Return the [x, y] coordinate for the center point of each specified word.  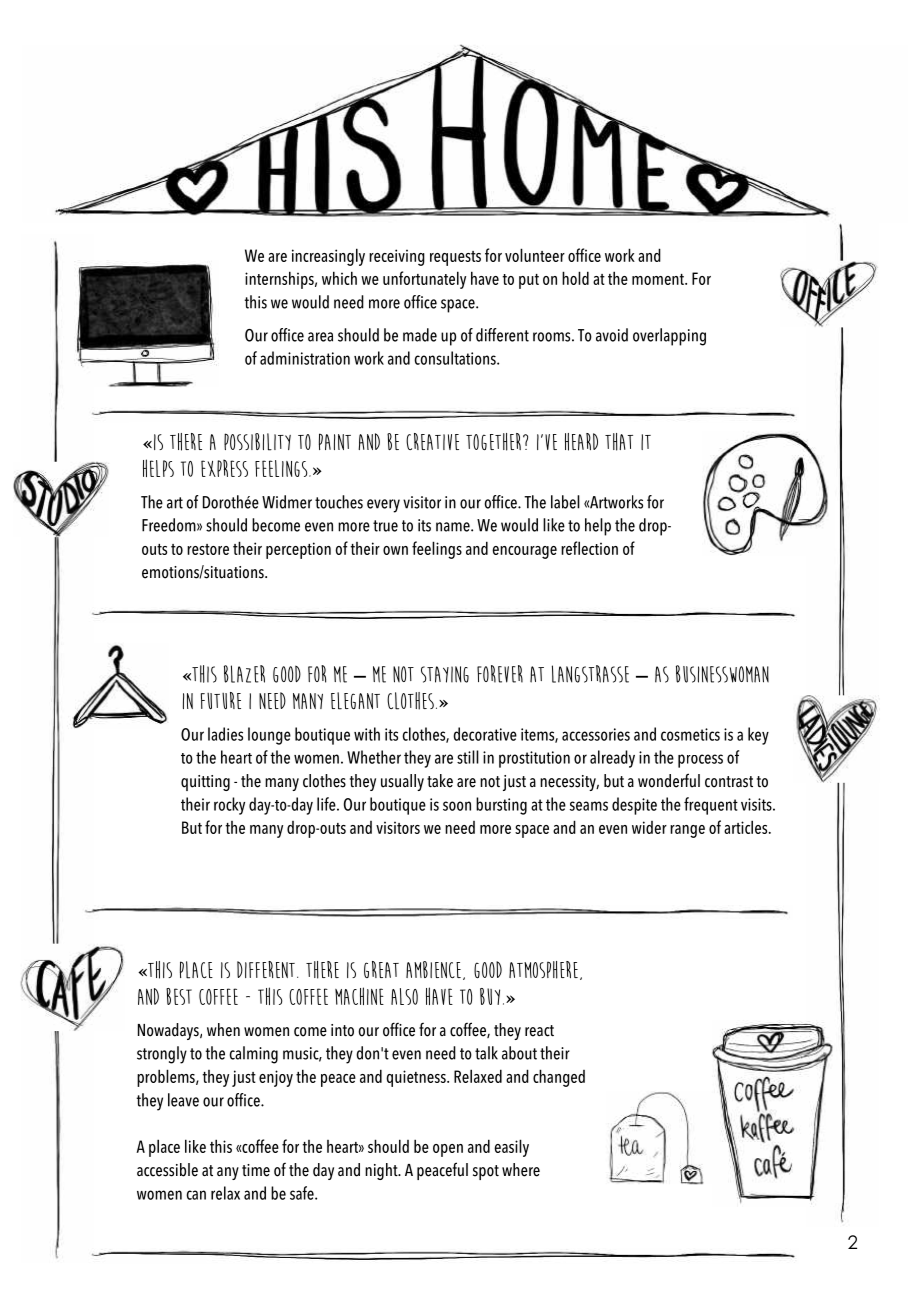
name [454, 527]
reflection [589, 548]
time [256, 1170]
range [687, 831]
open [448, 1150]
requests [455, 258]
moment [659, 279]
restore [208, 549]
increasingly [328, 257]
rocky [229, 806]
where [521, 1170]
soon [457, 806]
